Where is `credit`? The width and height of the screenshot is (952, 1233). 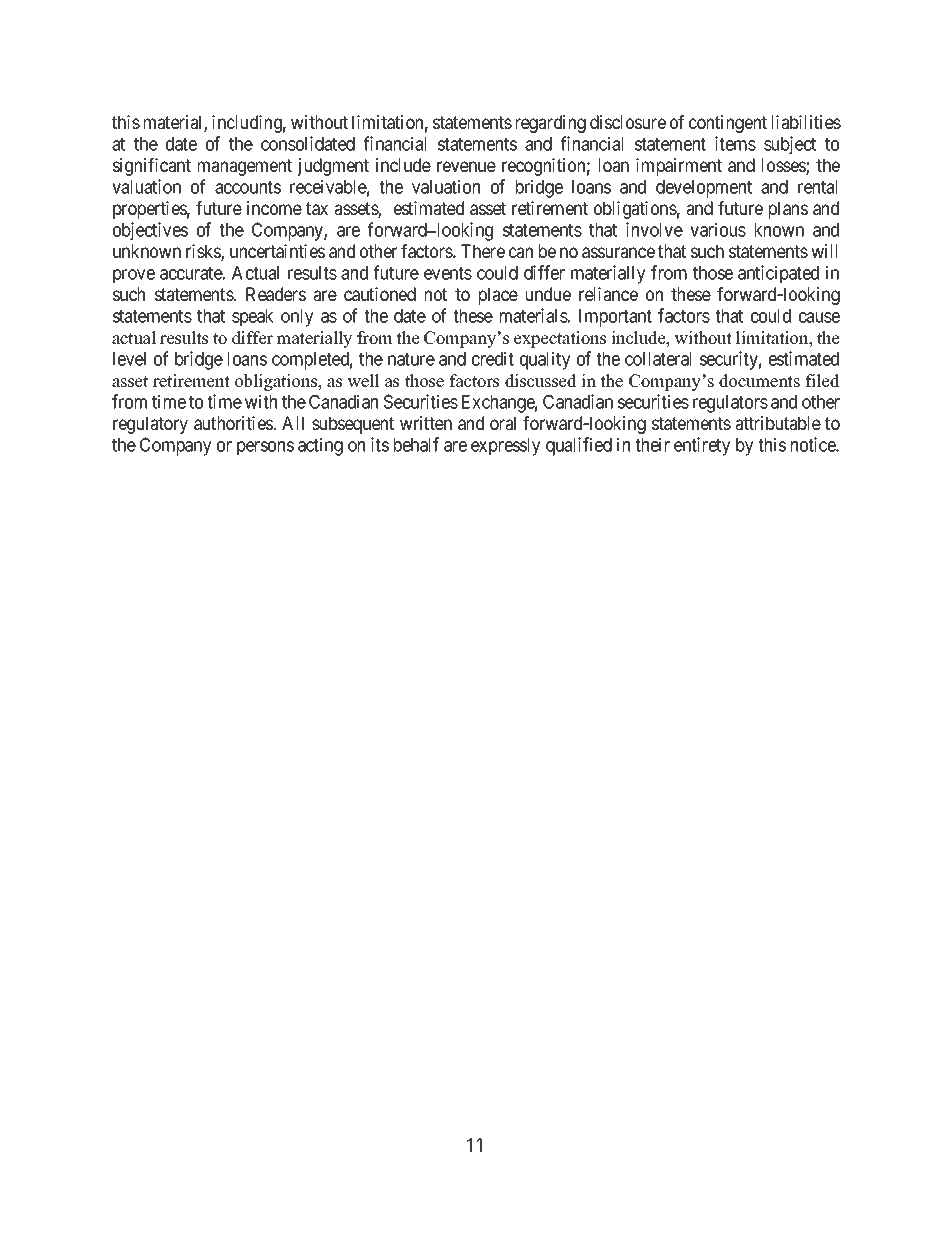
credit is located at coordinates (493, 358).
